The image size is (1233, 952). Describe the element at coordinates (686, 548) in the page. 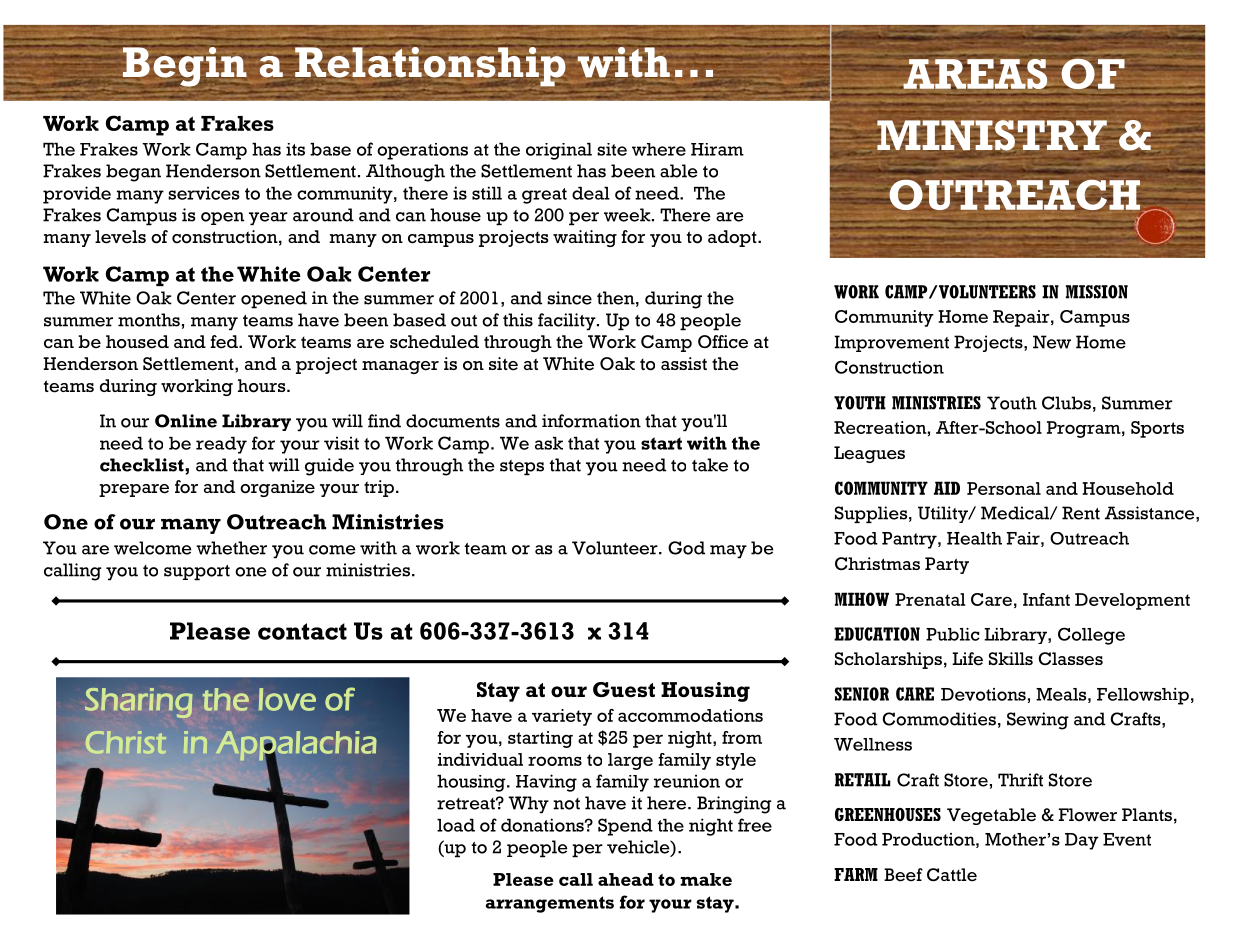

I see `God` at that location.
